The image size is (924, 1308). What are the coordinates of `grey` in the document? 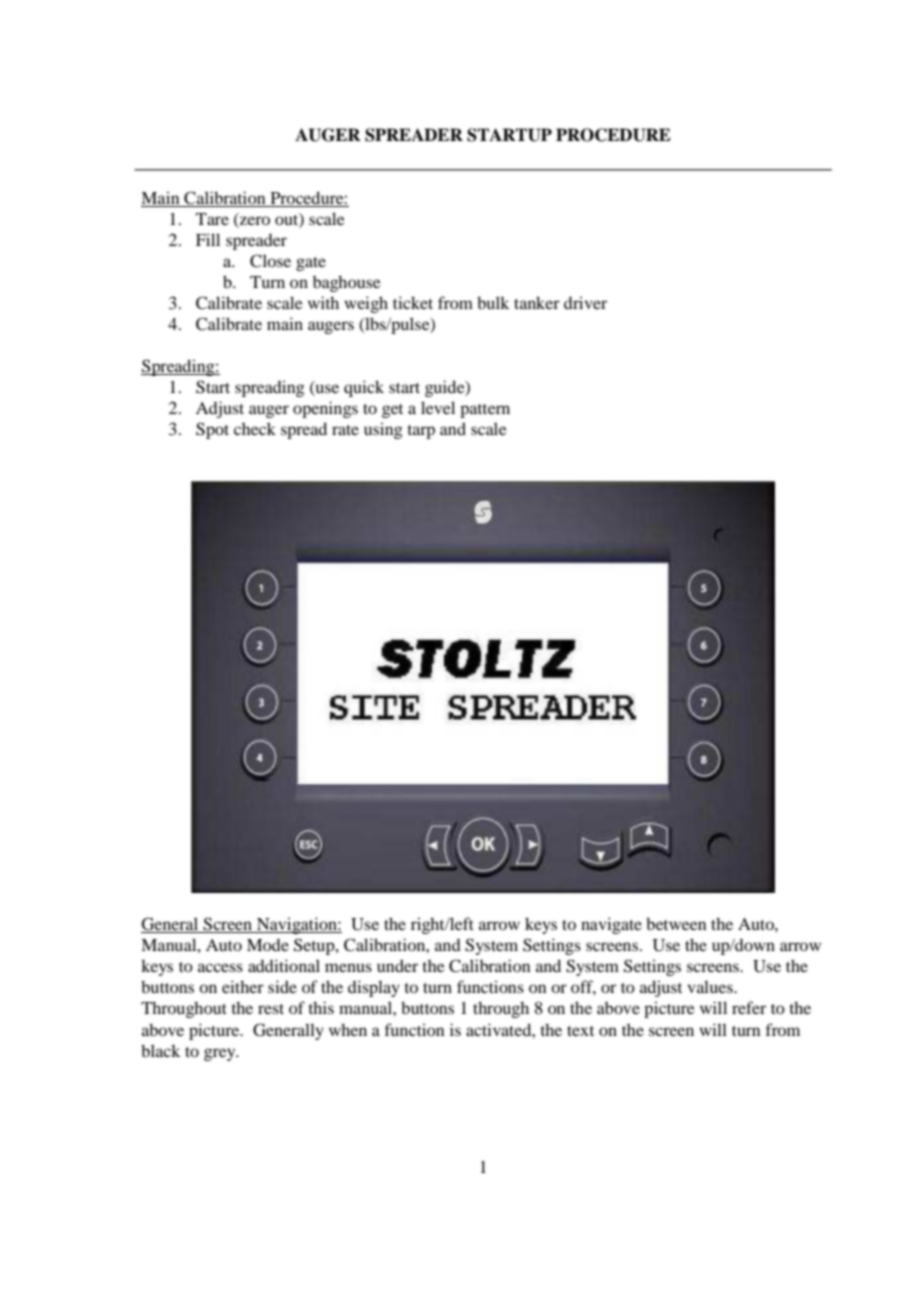 It's located at (221, 1054).
